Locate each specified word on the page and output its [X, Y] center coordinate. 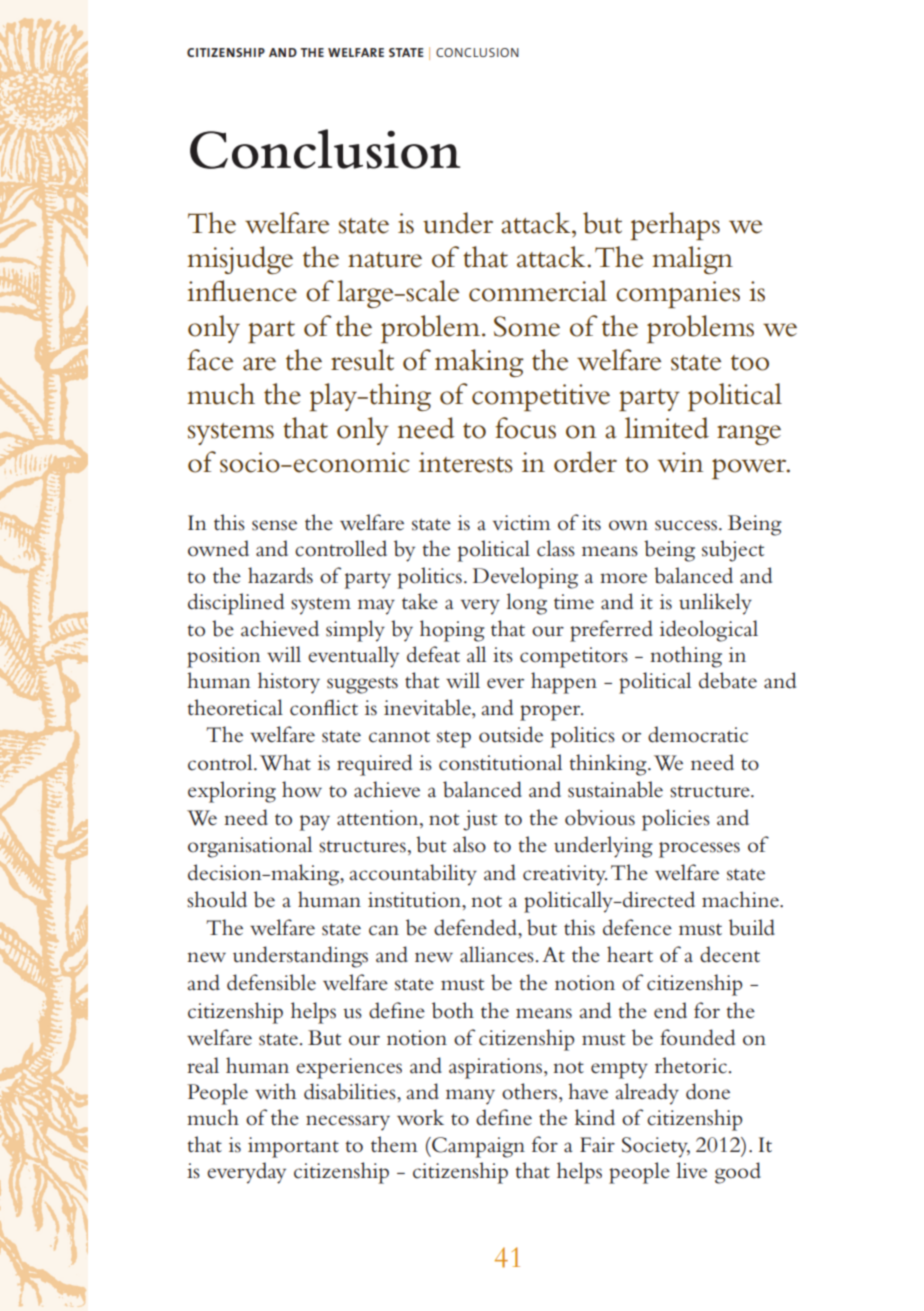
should [217, 899]
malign [692, 260]
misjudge [240, 260]
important [293, 1147]
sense [274, 525]
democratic [698, 734]
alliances [497, 954]
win [680, 462]
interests [466, 462]
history [289, 683]
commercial [538, 291]
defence [637, 927]
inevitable [428, 707]
